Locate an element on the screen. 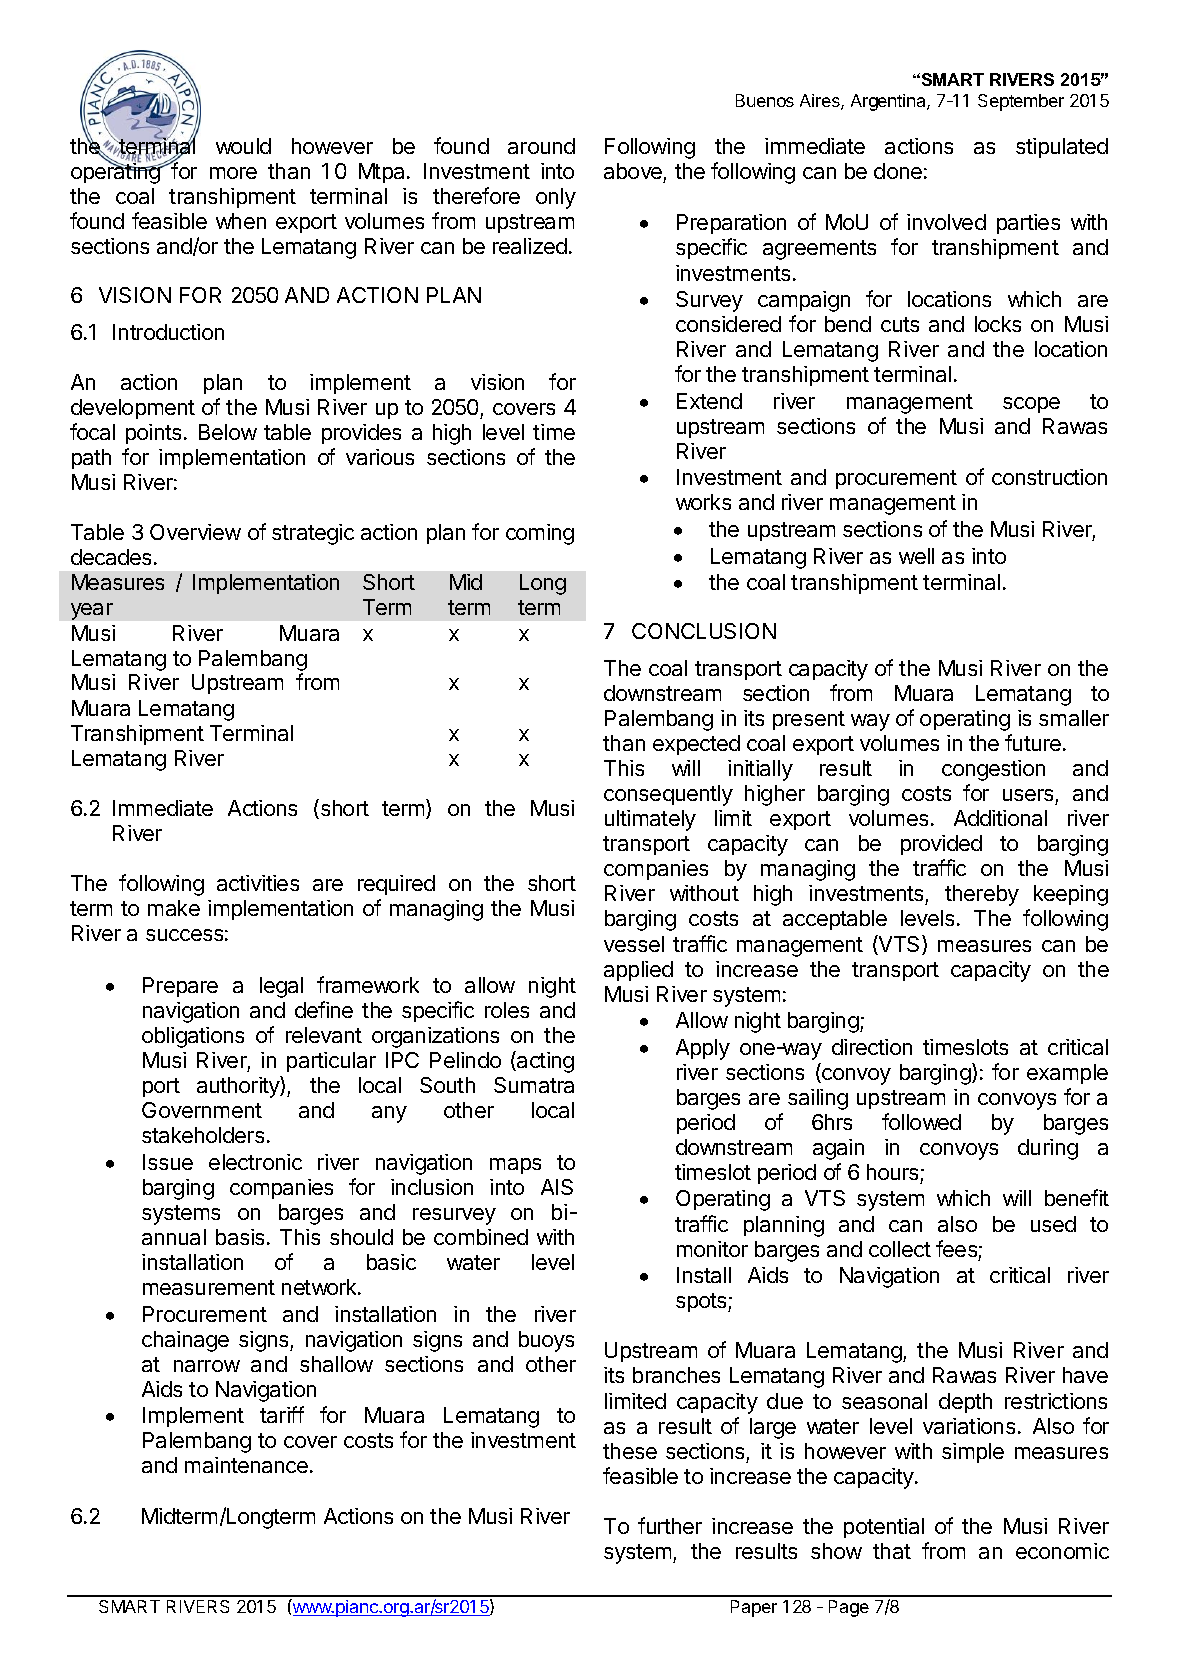 Image resolution: width=1179 pixels, height=1668 pixels. further is located at coordinates (670, 1525).
